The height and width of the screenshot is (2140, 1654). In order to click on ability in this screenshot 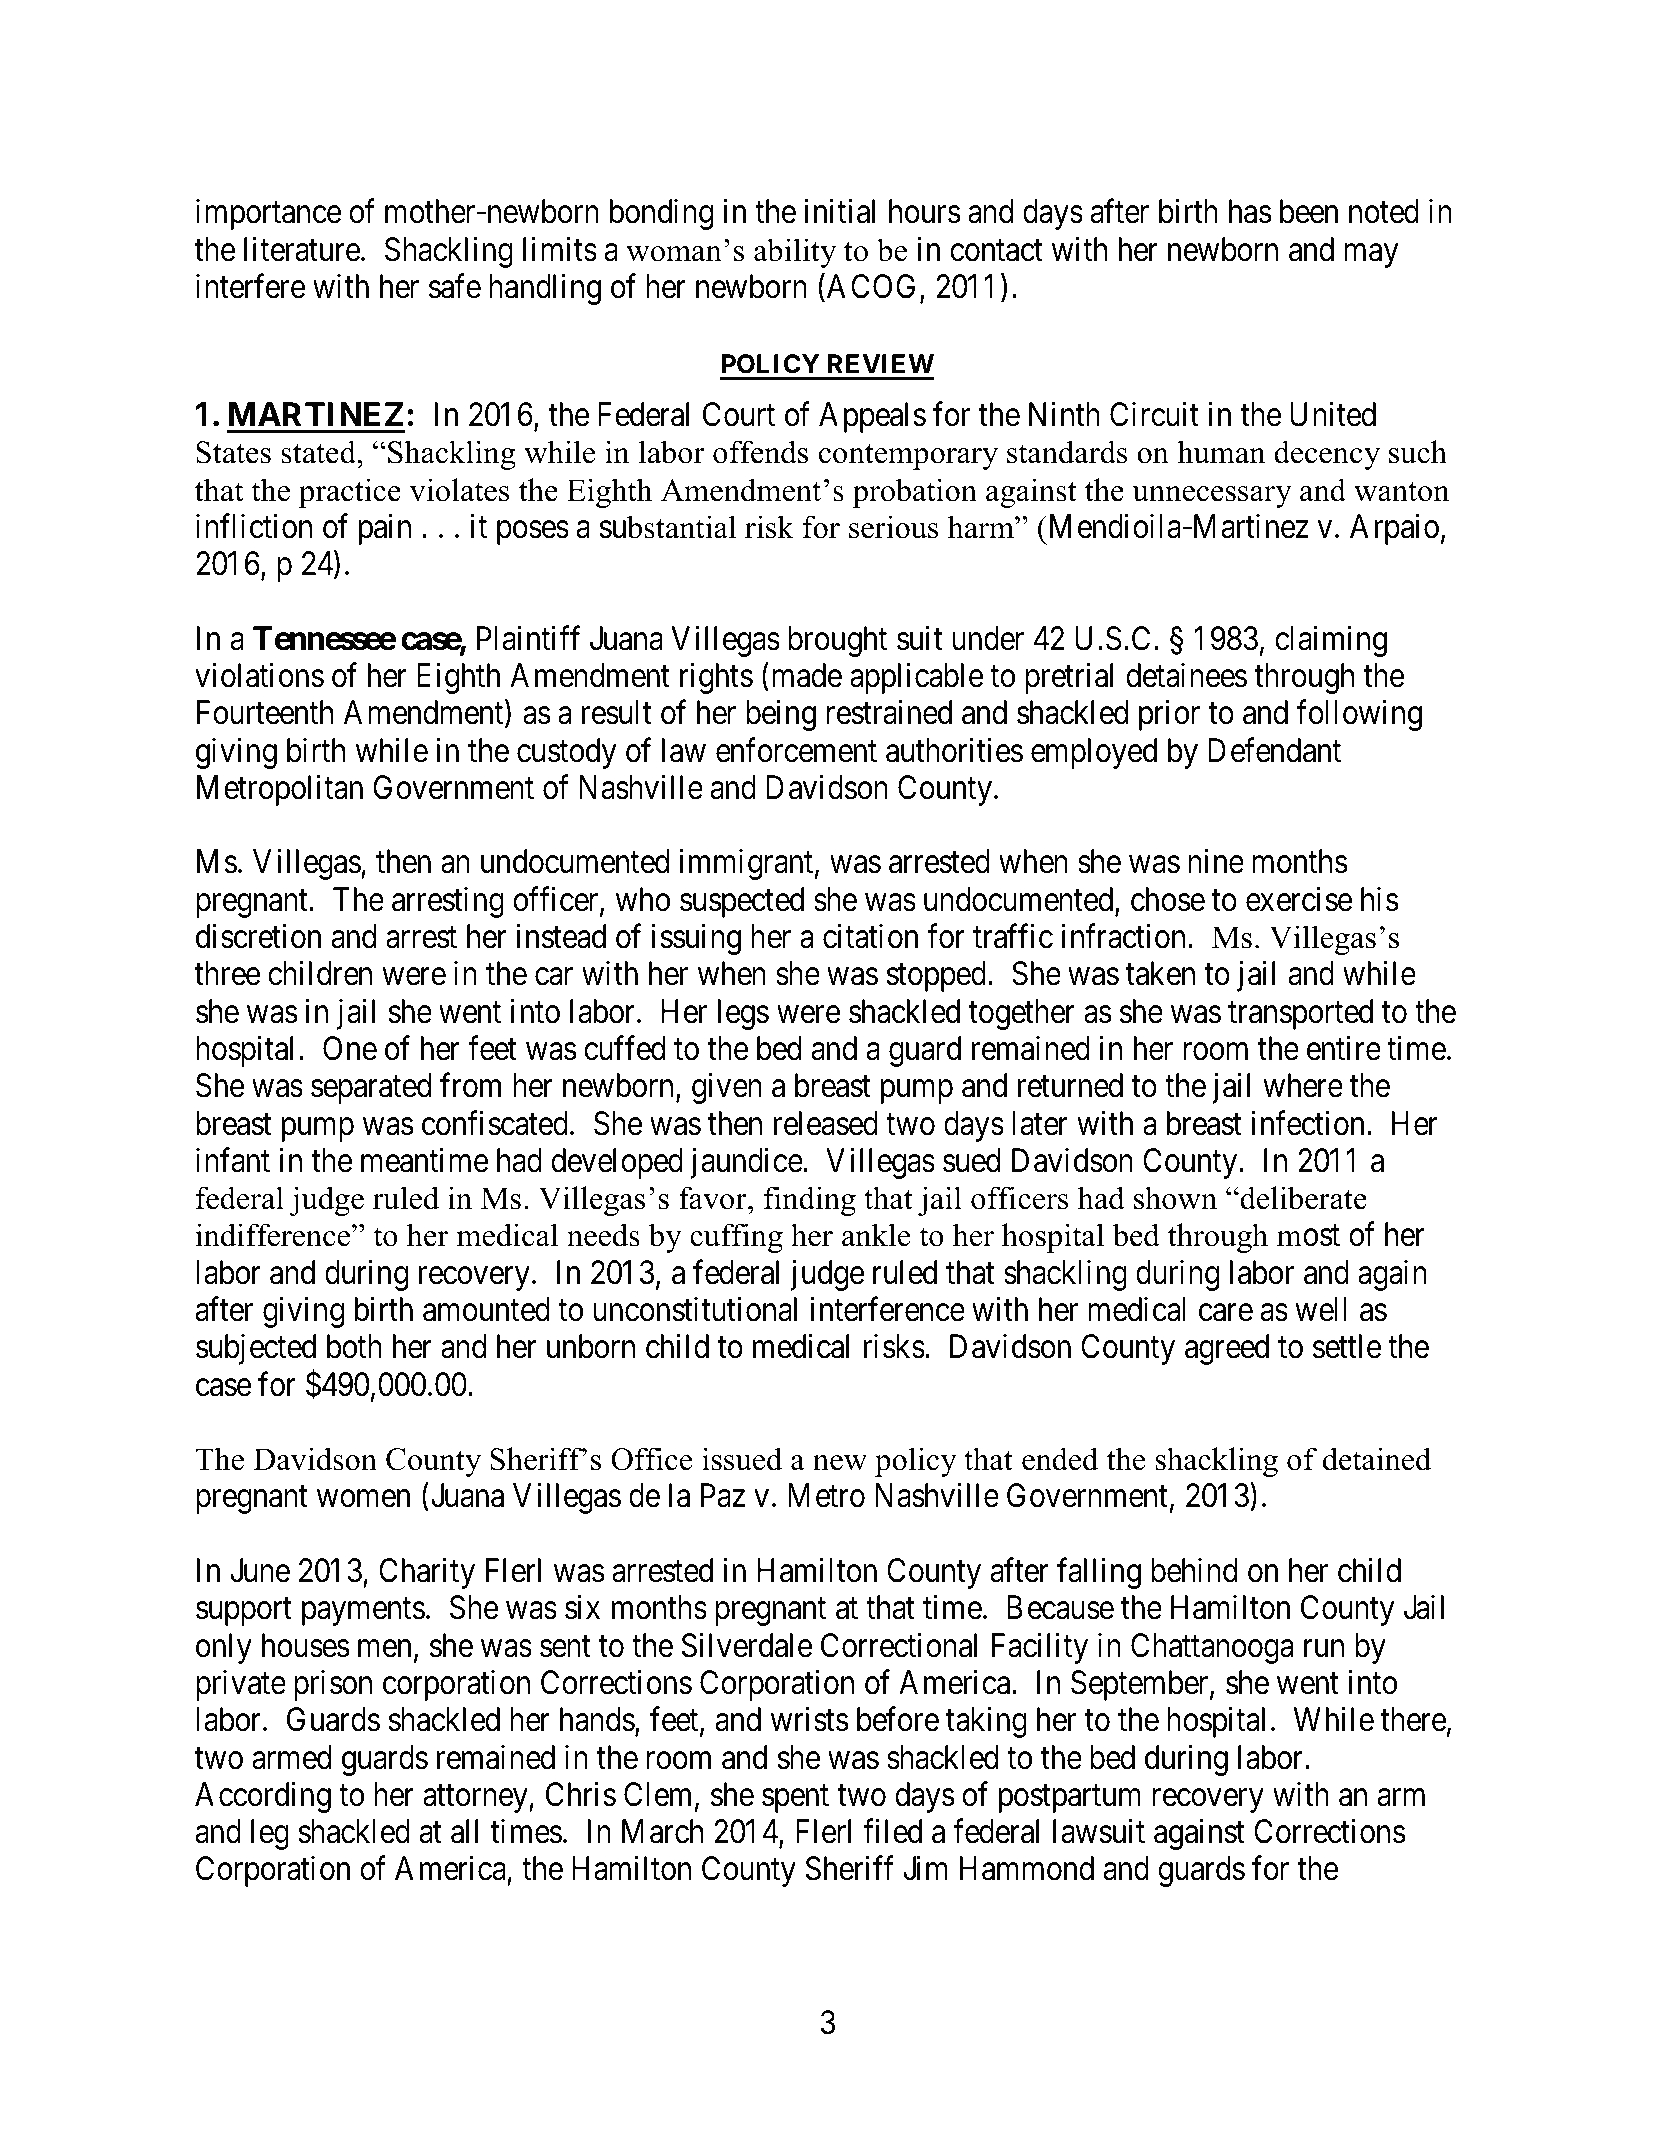, I will do `click(795, 253)`.
